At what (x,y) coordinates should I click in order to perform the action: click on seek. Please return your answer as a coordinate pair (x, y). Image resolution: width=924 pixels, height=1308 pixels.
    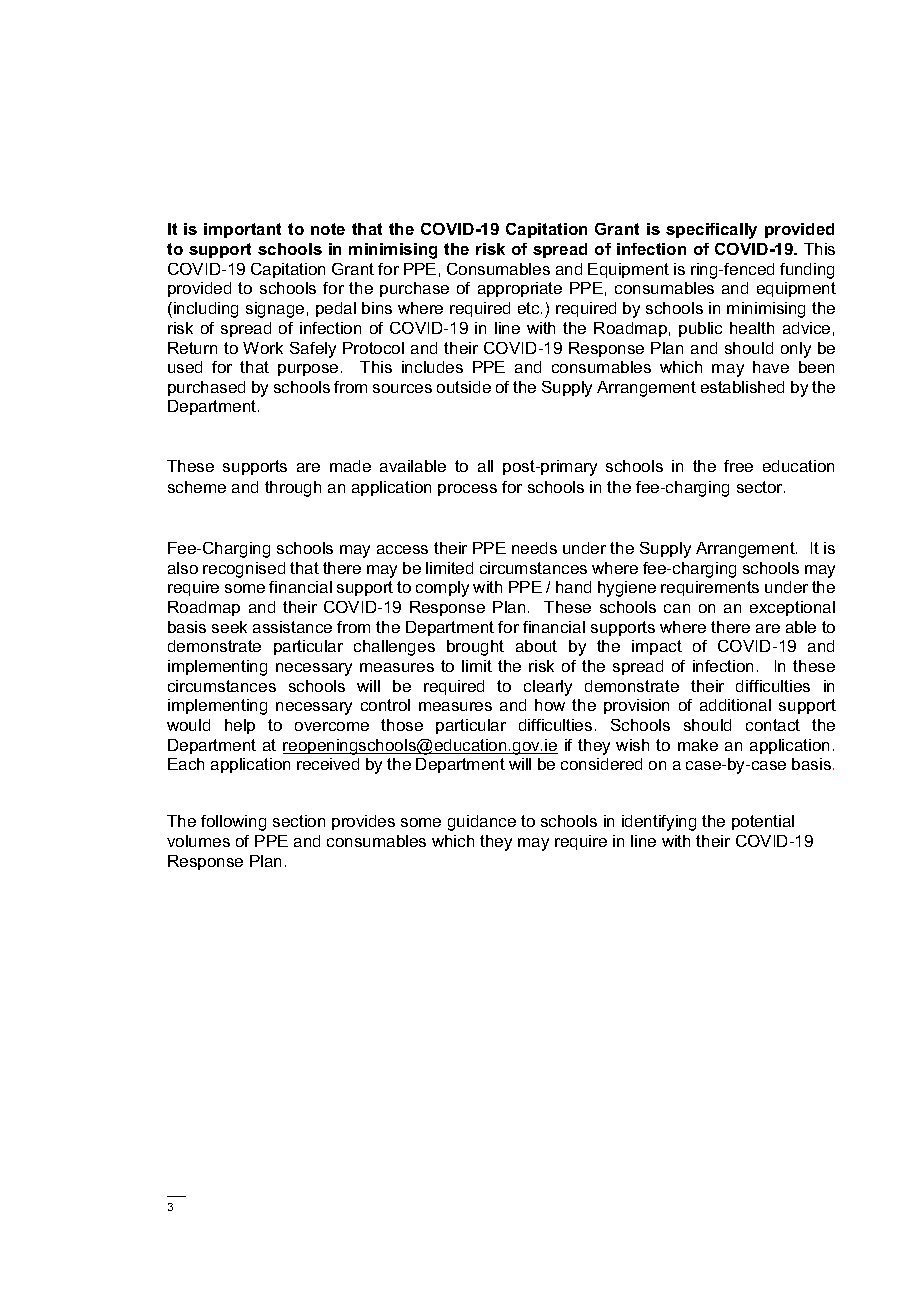
    Looking at the image, I should click on (229, 627).
